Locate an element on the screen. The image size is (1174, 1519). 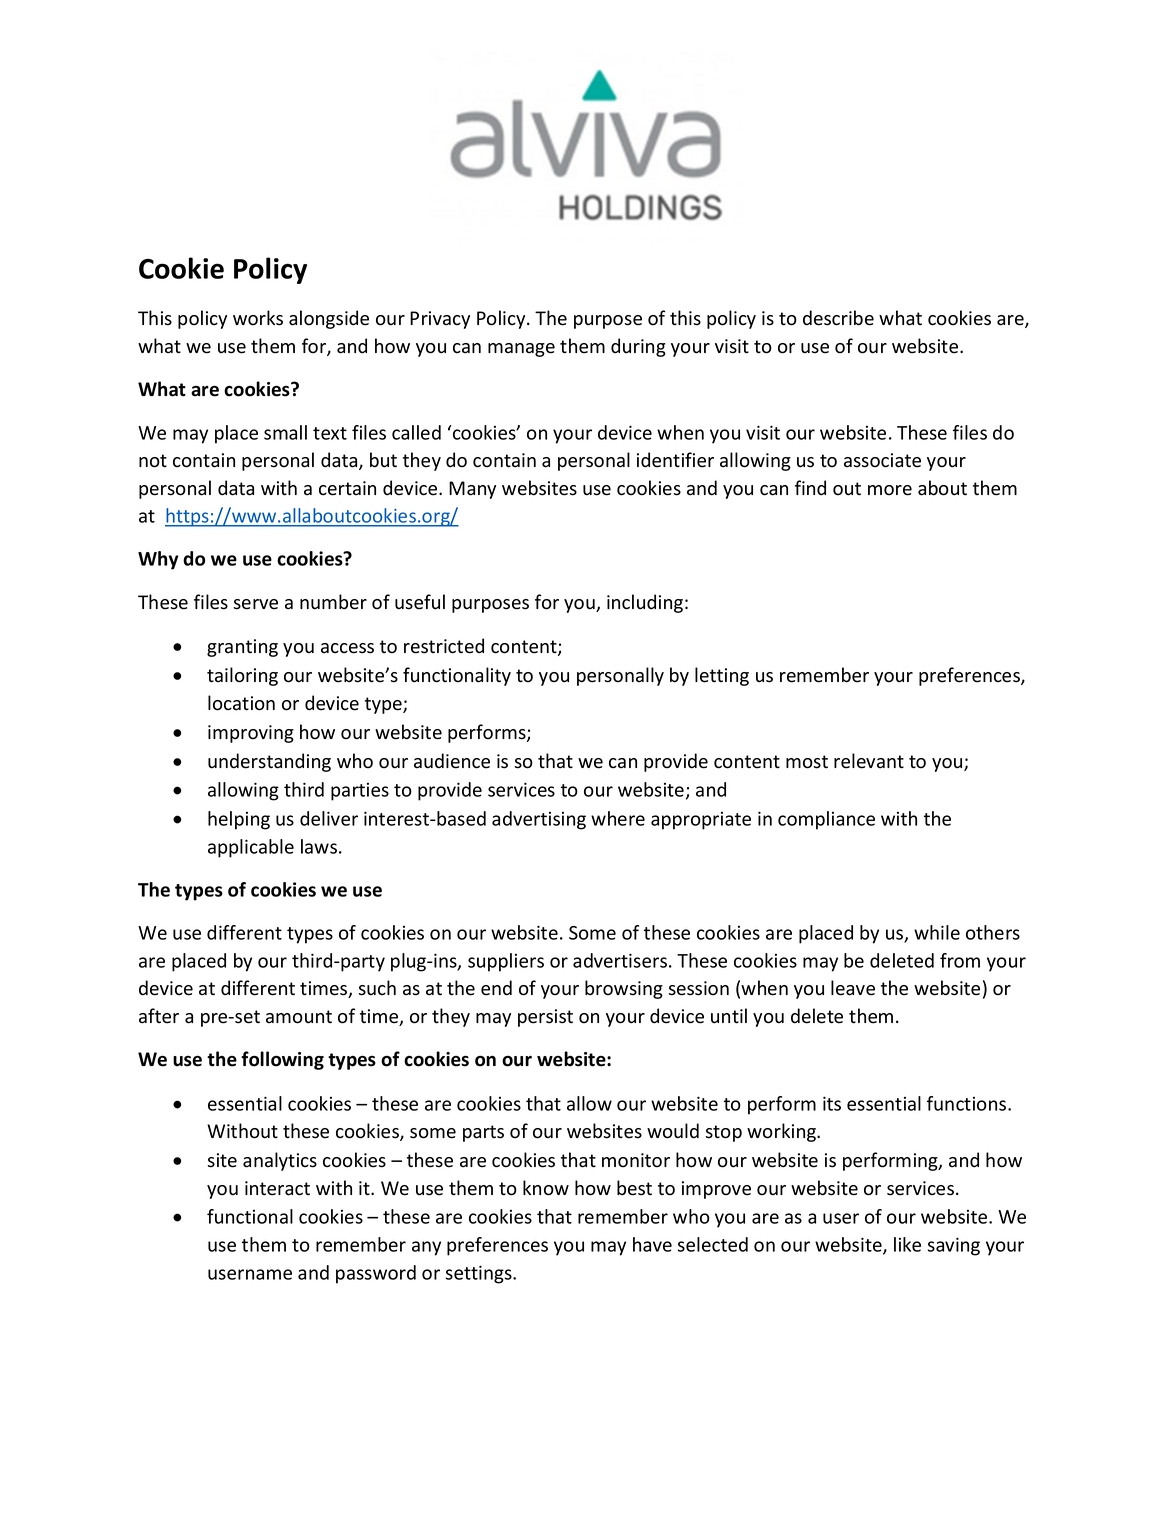
manage is located at coordinates (521, 350).
